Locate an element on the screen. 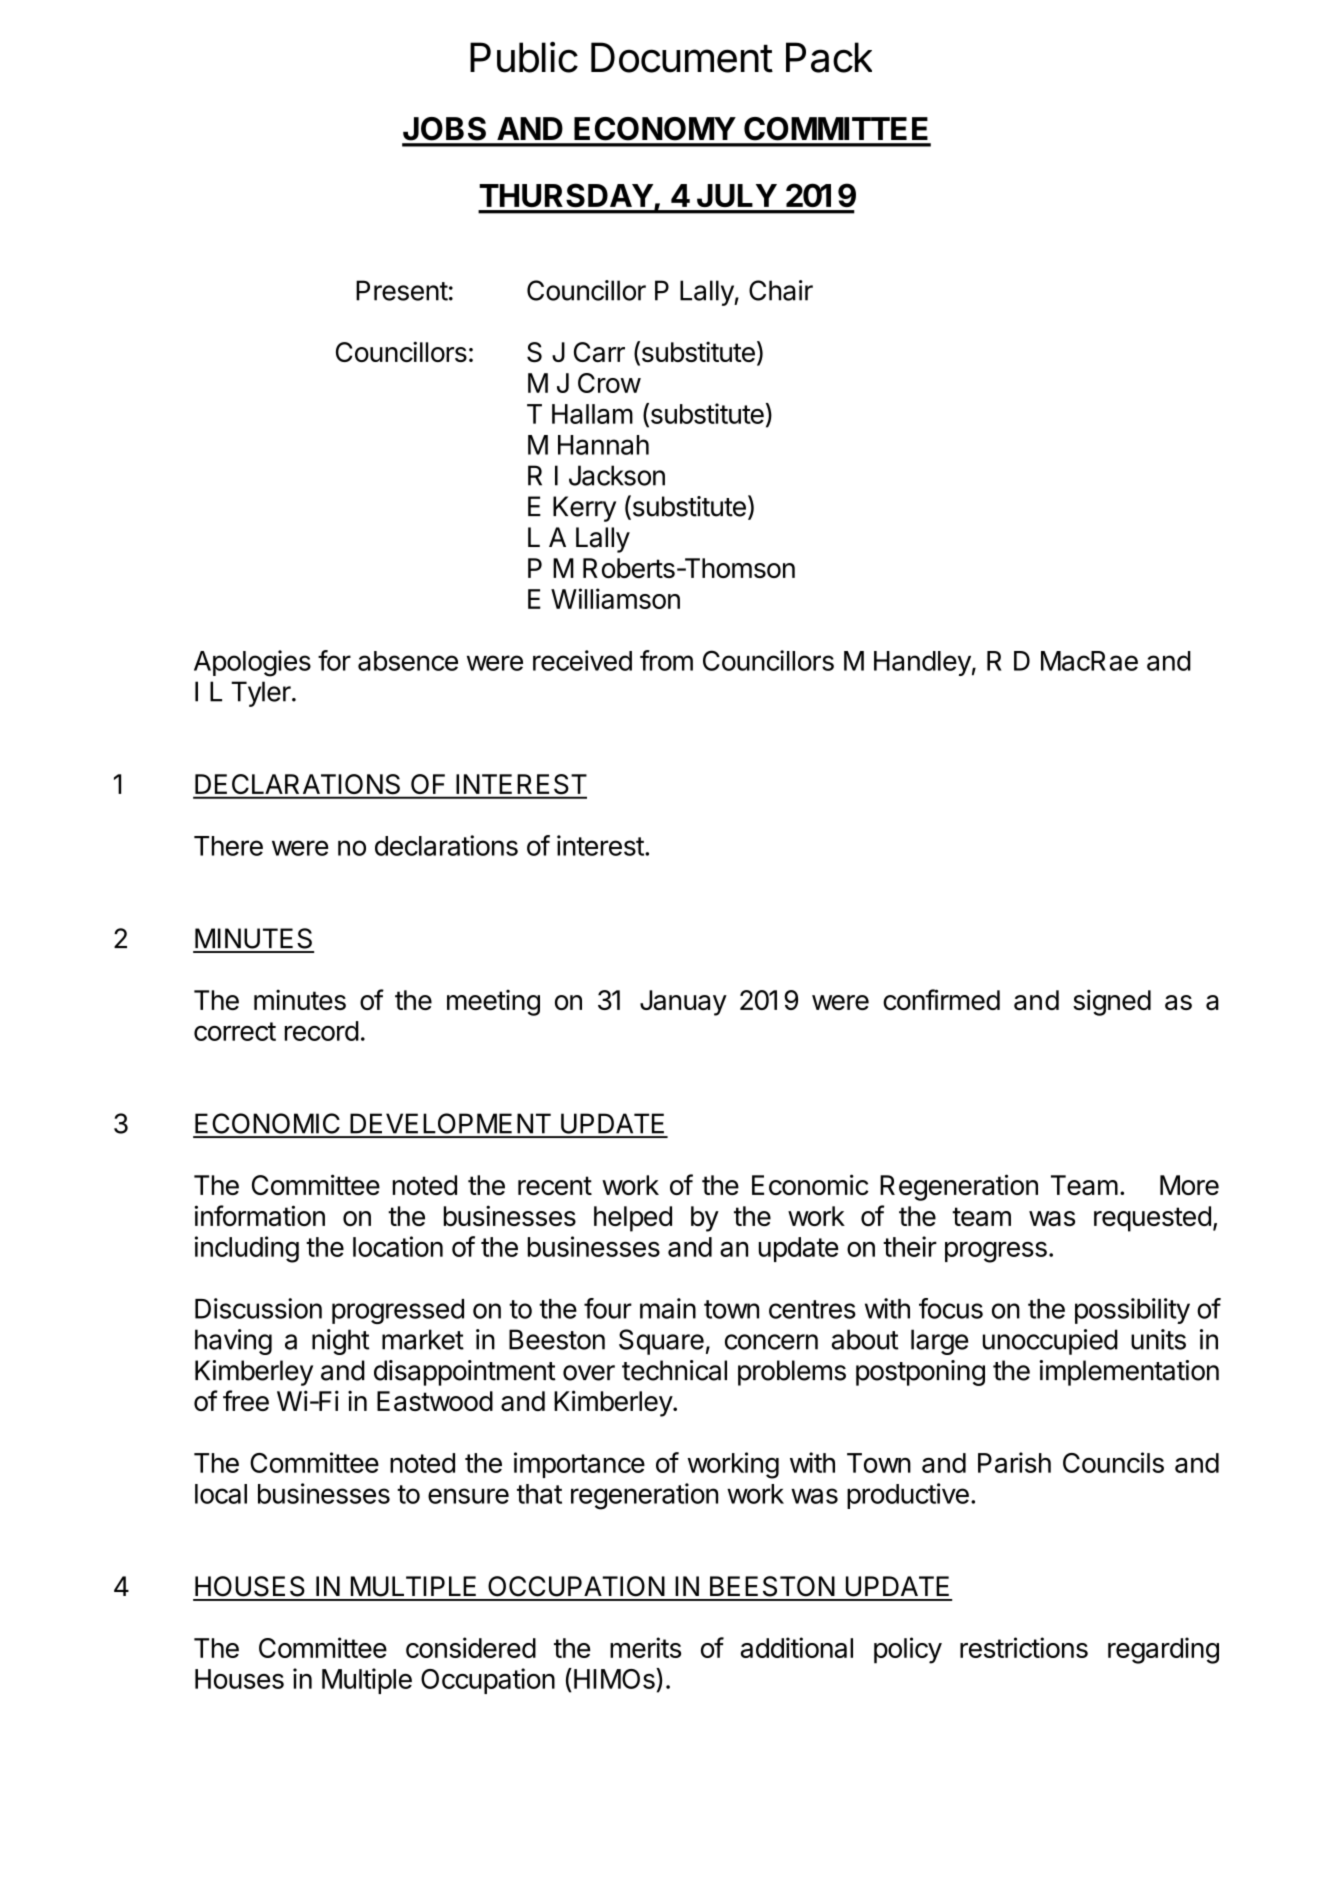  requested is located at coordinates (1152, 1219).
